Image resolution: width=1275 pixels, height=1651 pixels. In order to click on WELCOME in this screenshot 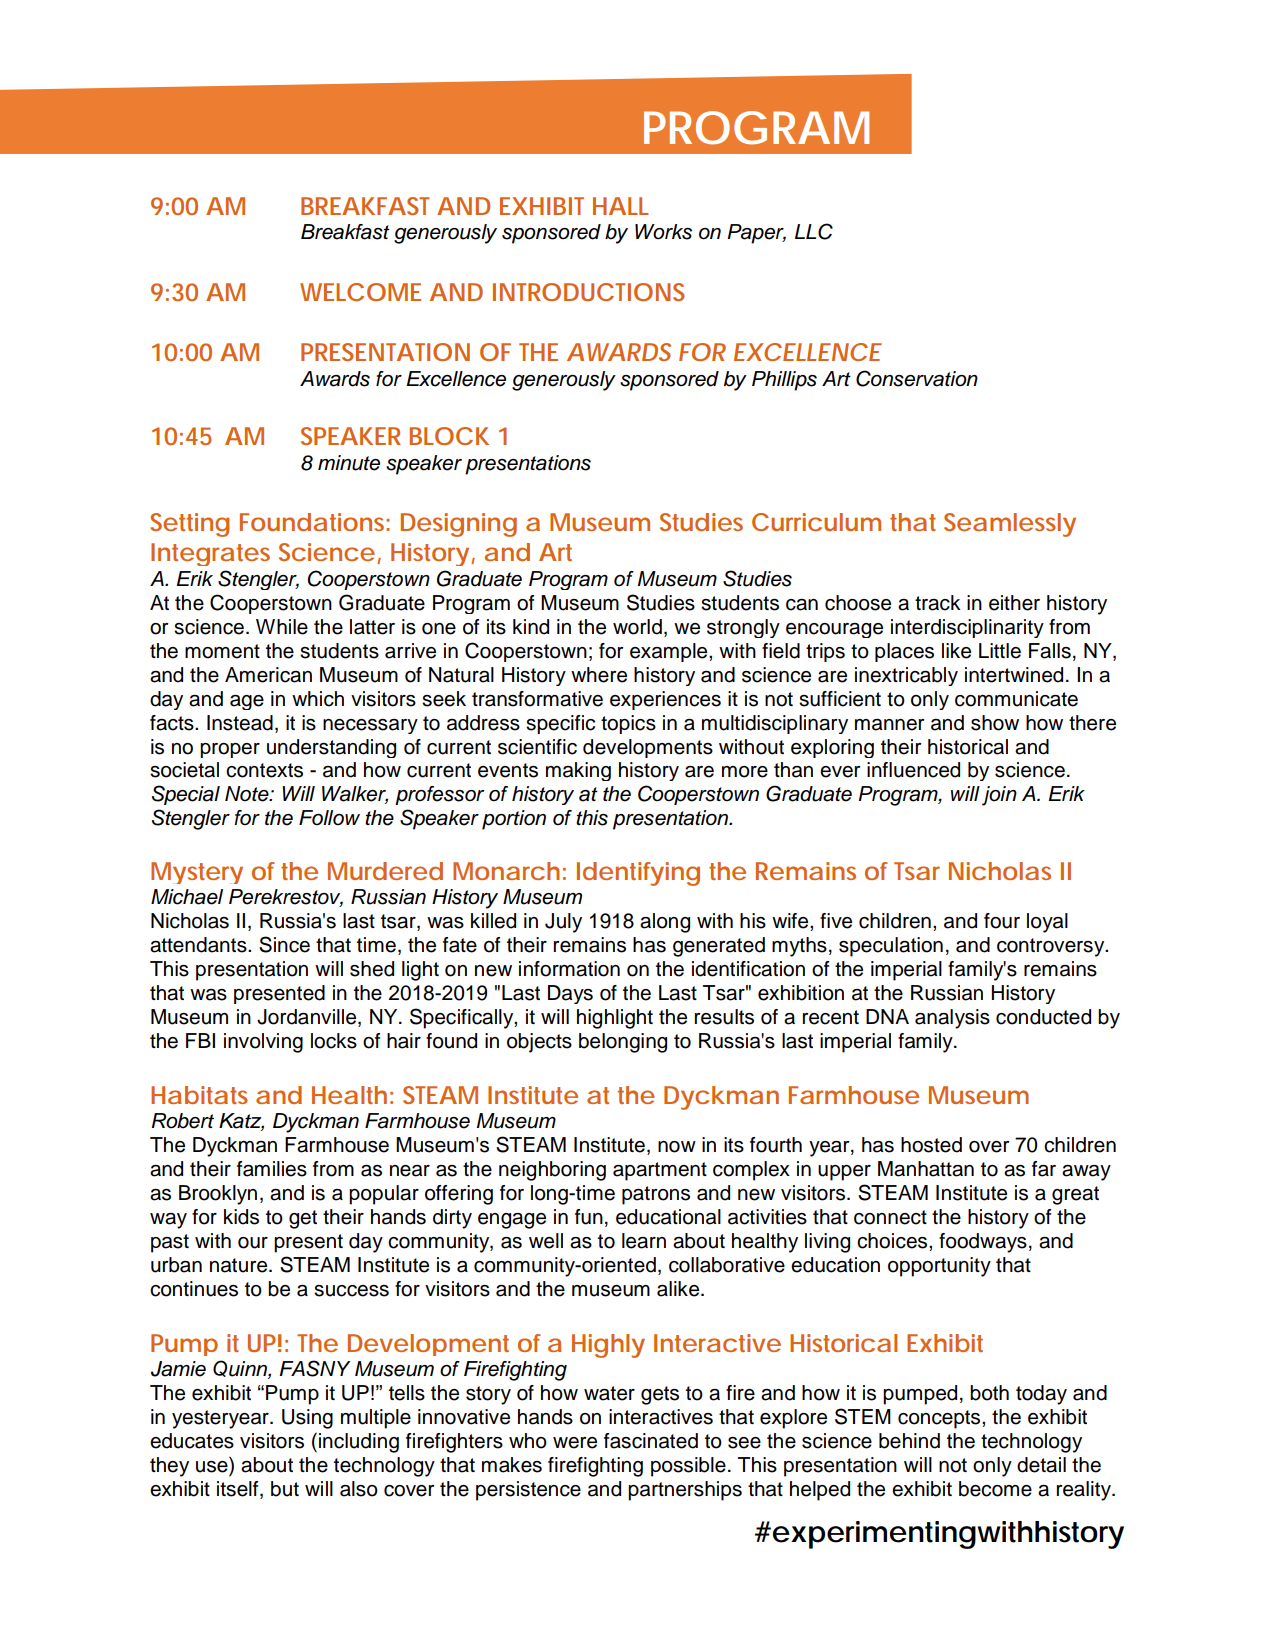, I will do `click(360, 292)`.
